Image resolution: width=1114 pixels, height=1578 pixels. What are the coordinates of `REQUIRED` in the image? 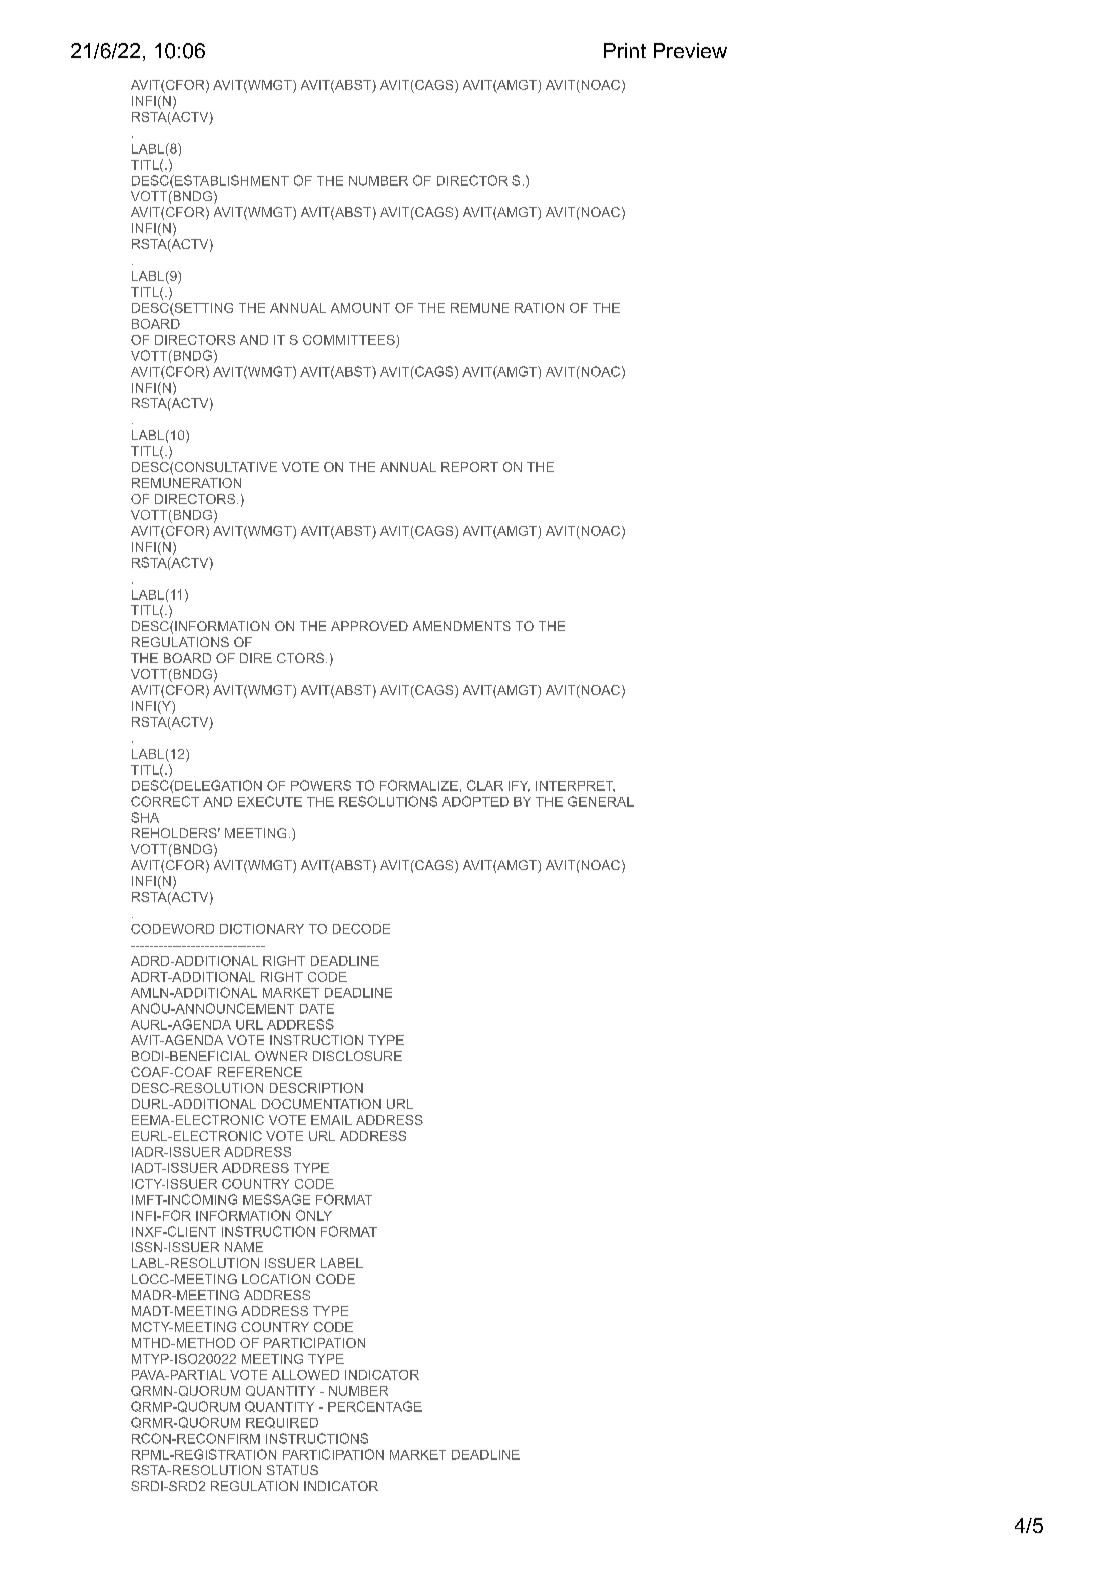 It's located at (282, 1422).
